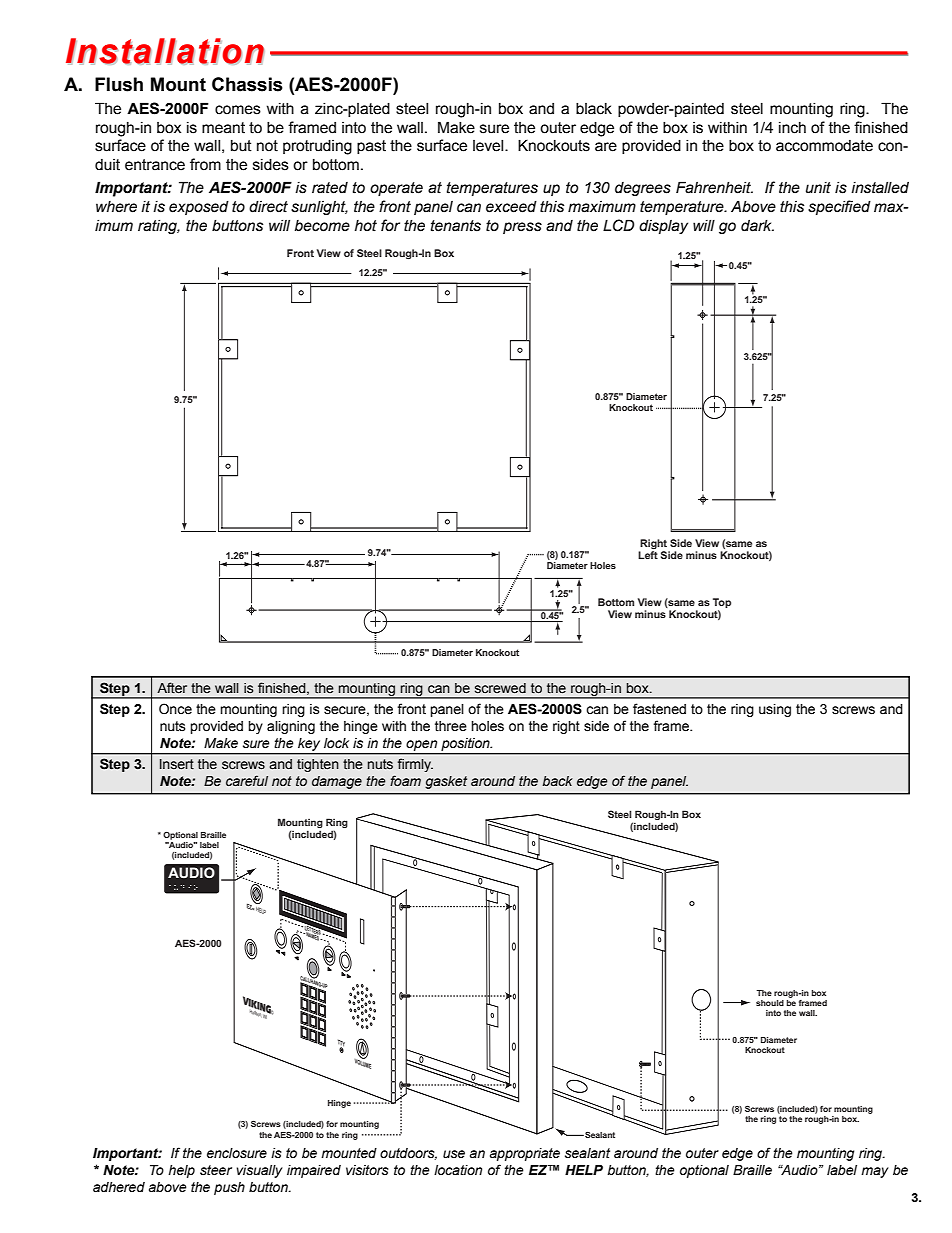 Image resolution: width=952 pixels, height=1233 pixels. What do you see at coordinates (446, 782) in the screenshot?
I see `gasket` at bounding box center [446, 782].
